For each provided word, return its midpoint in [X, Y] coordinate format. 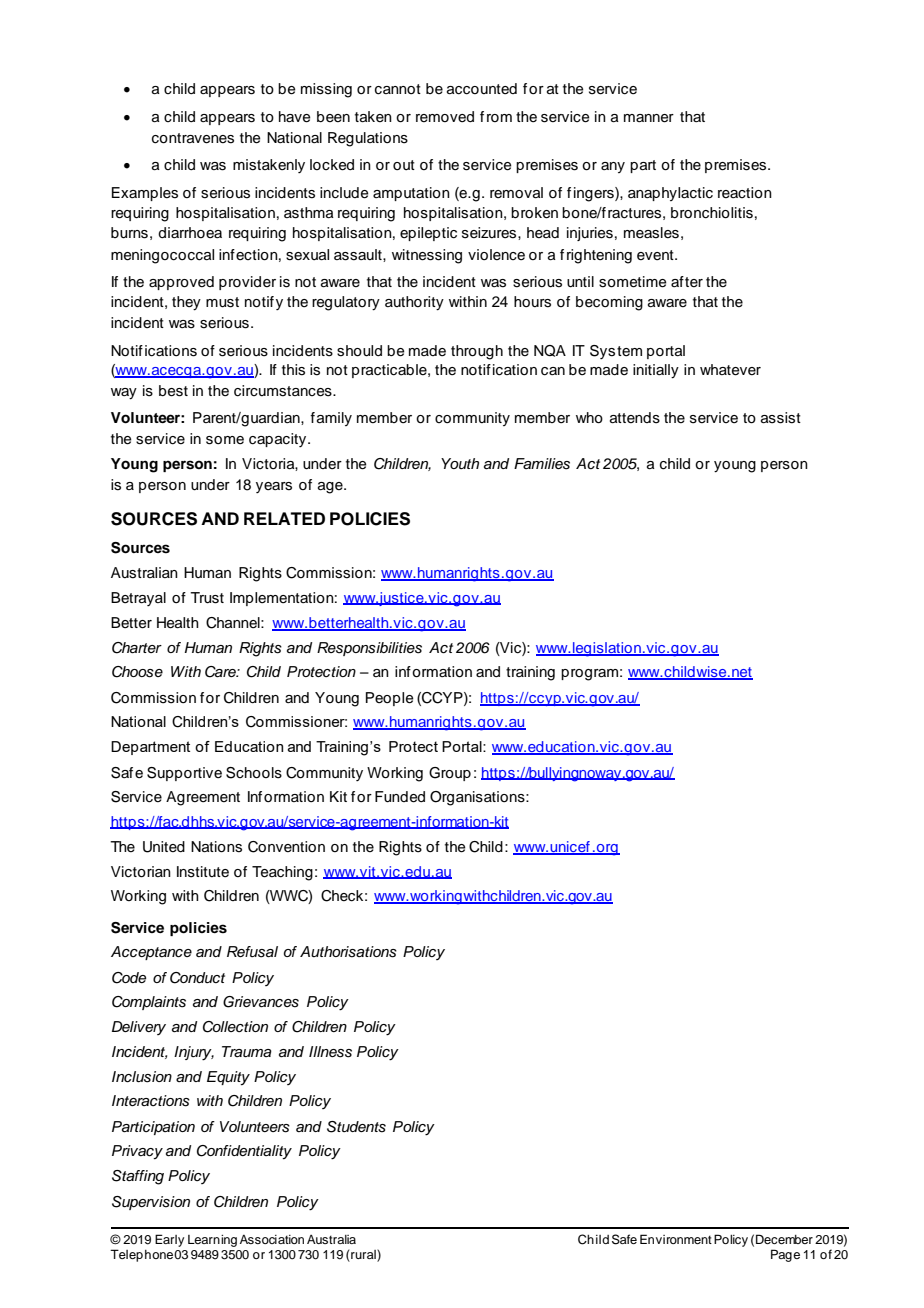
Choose [137, 672]
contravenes [193, 138]
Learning [212, 1241]
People [390, 699]
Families [542, 464]
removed [445, 117]
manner [649, 118]
